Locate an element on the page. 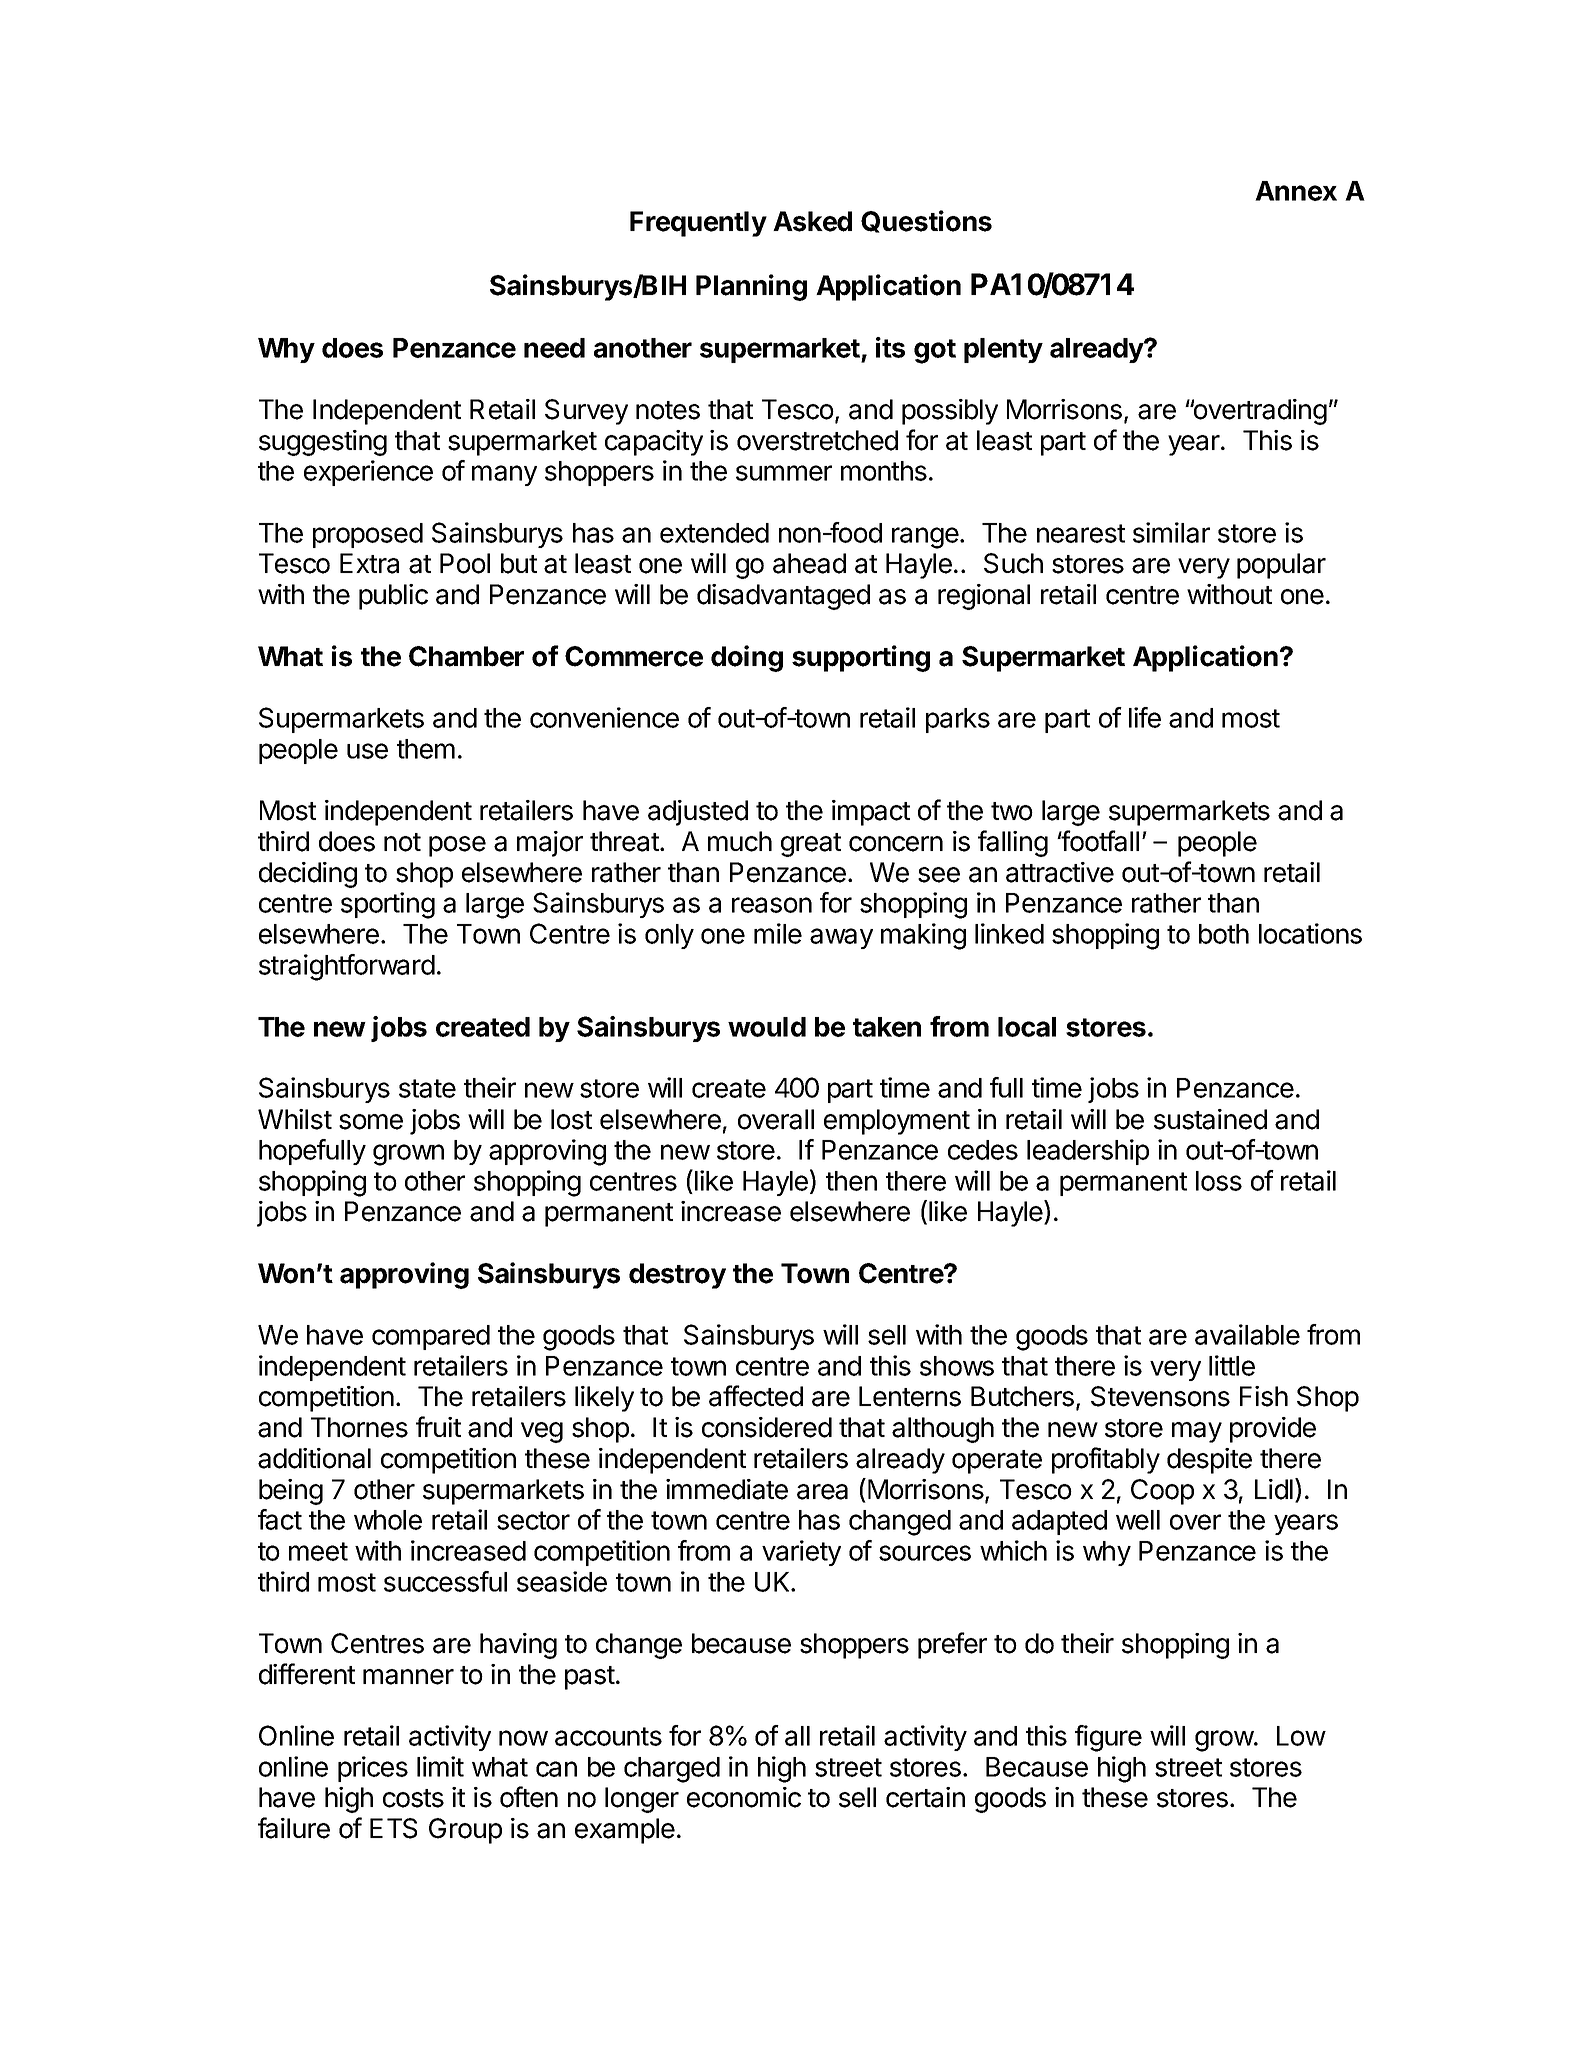  need is located at coordinates (554, 348).
